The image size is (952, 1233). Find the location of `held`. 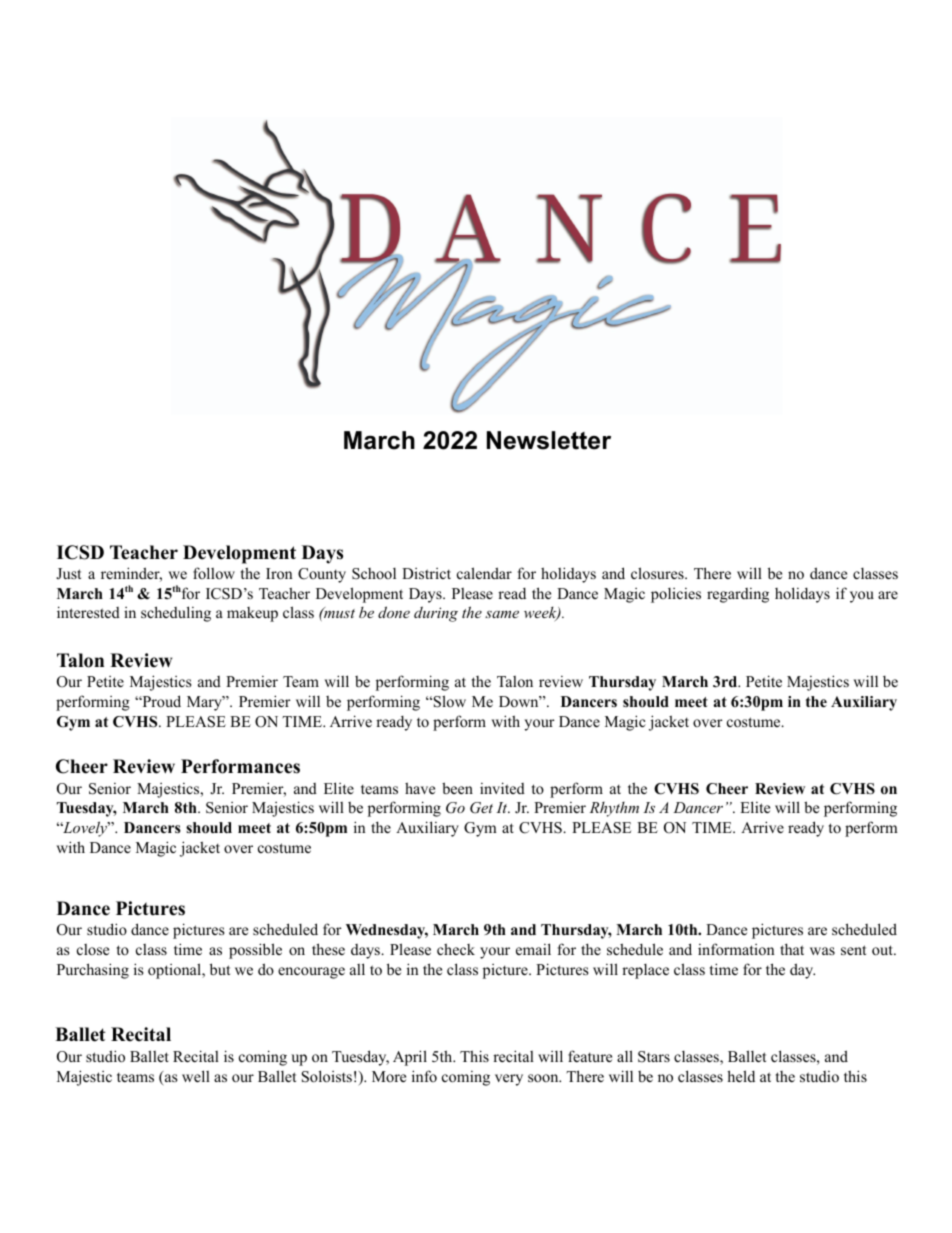

held is located at coordinates (741, 1076).
